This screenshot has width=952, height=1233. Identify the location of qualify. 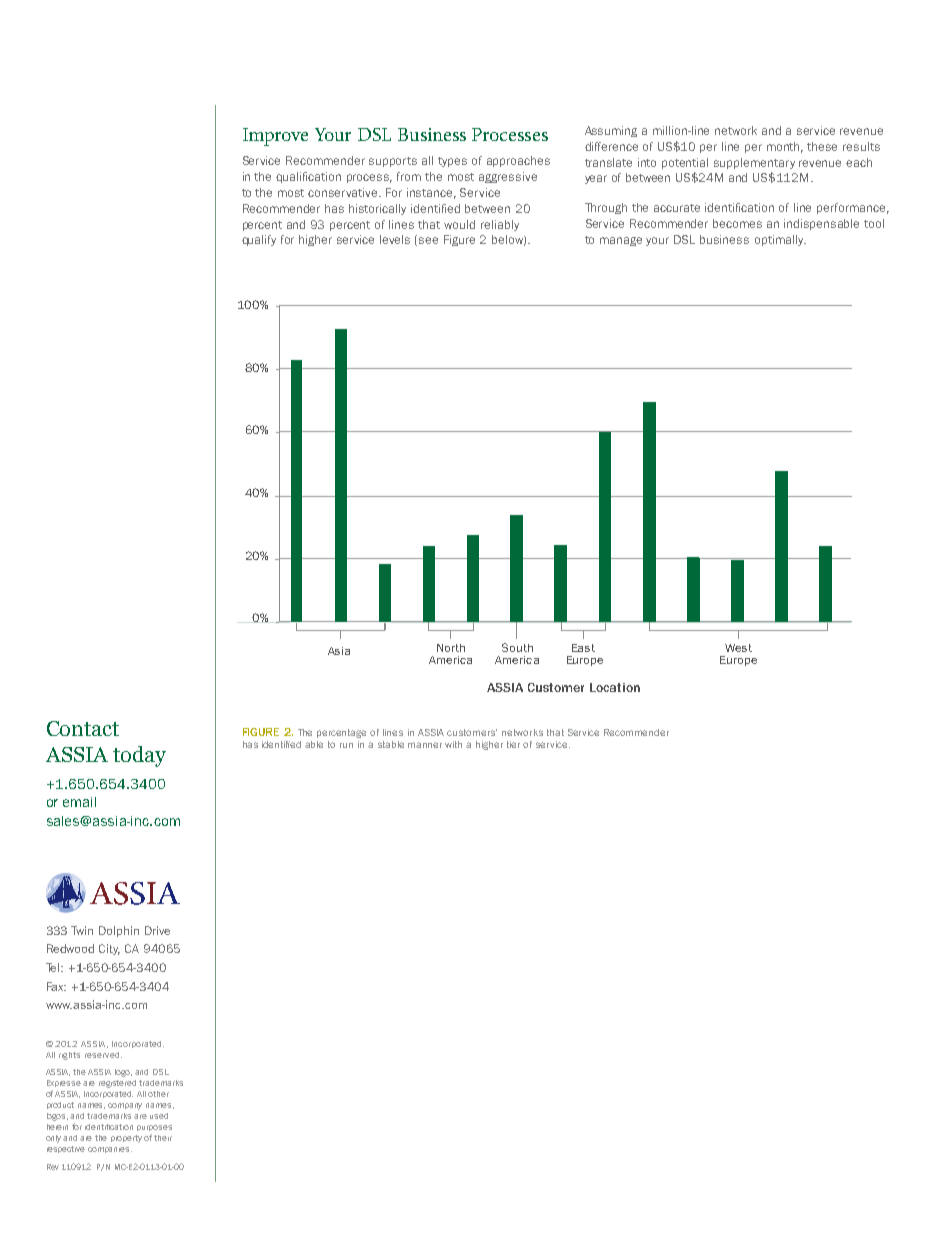
(259, 240).
